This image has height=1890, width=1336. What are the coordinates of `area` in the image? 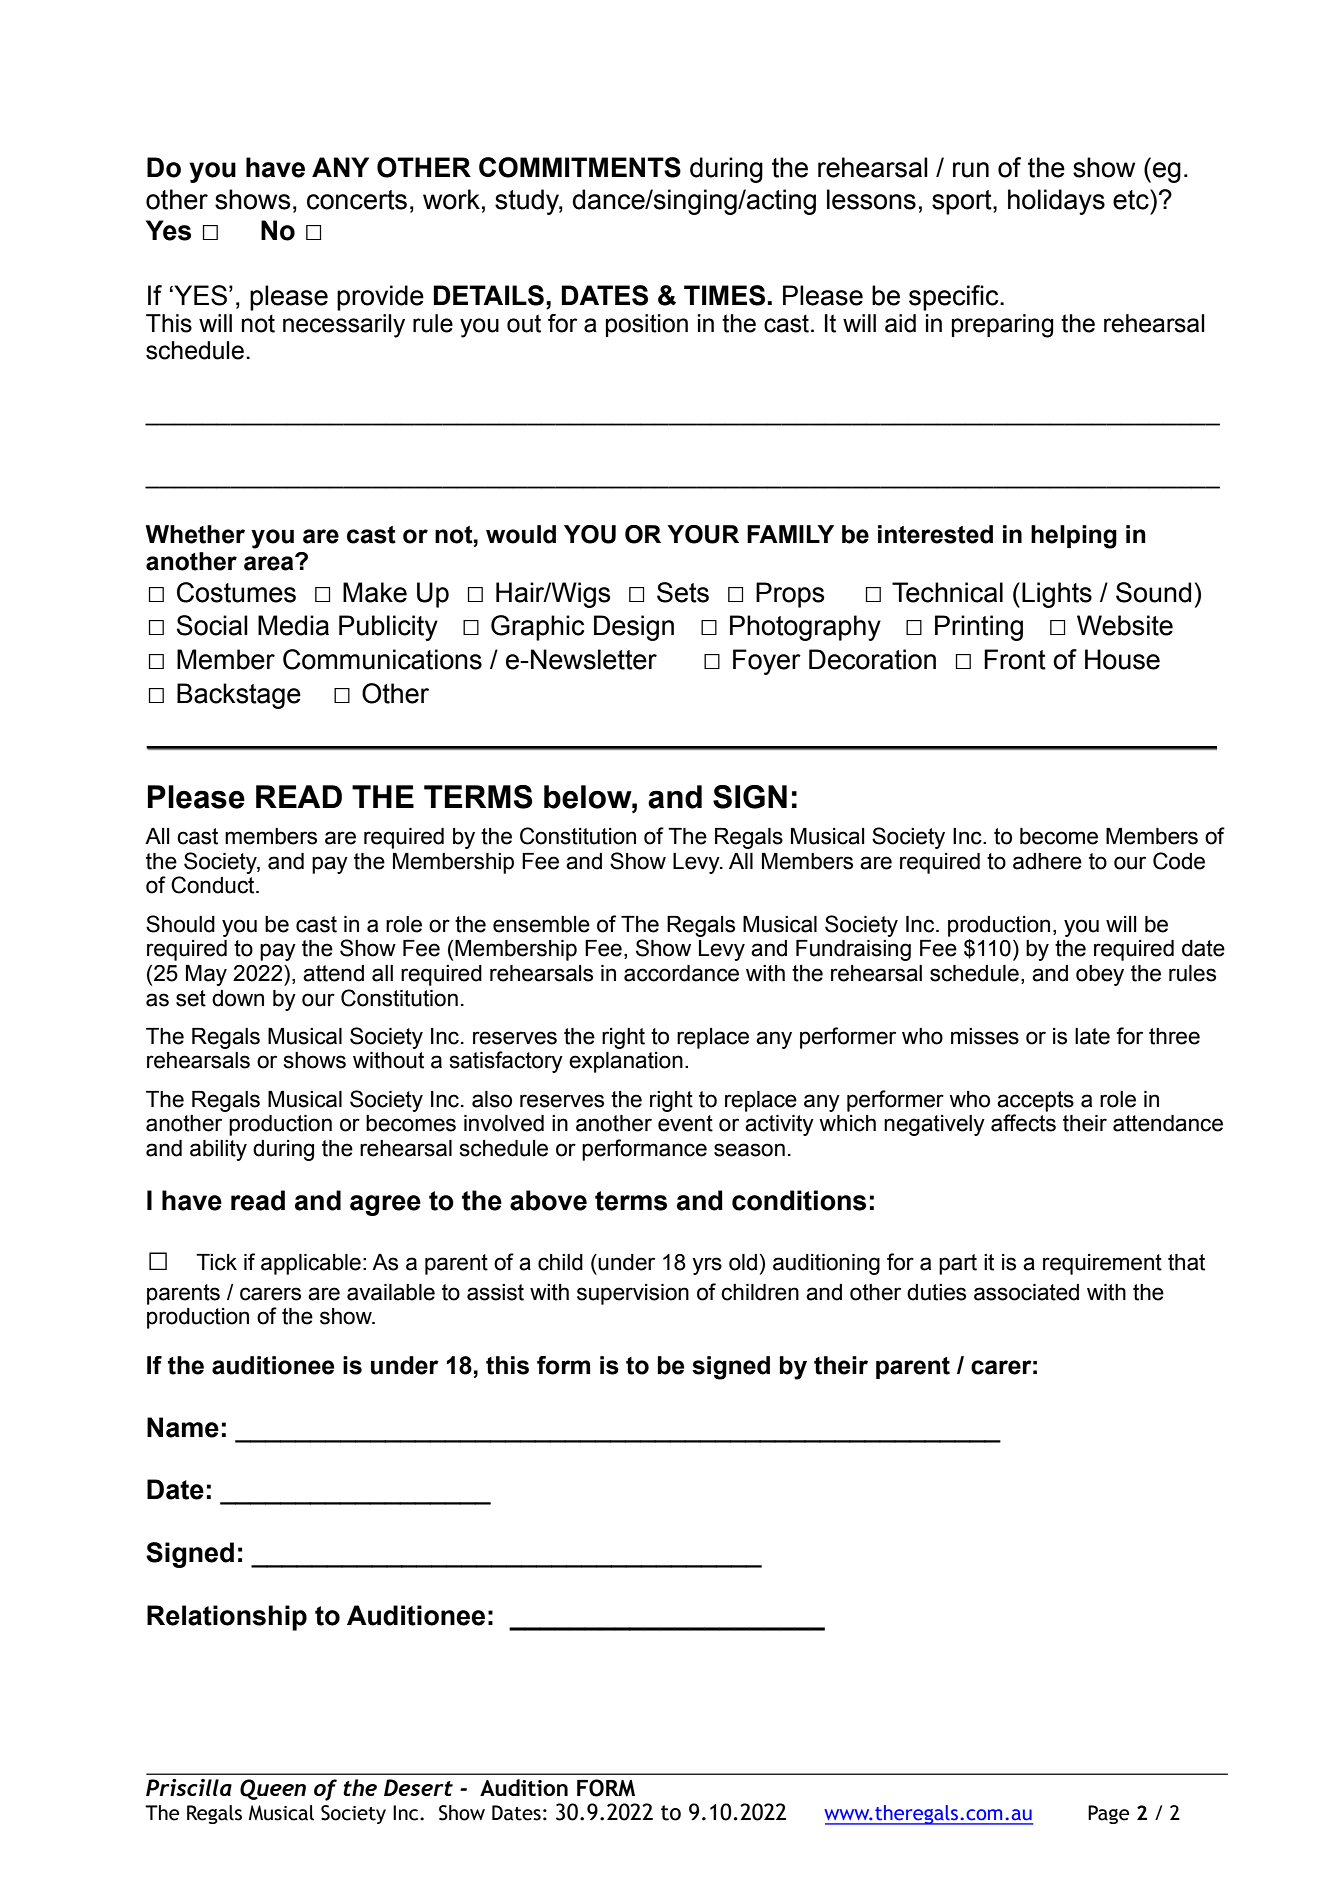 It's located at (270, 563).
